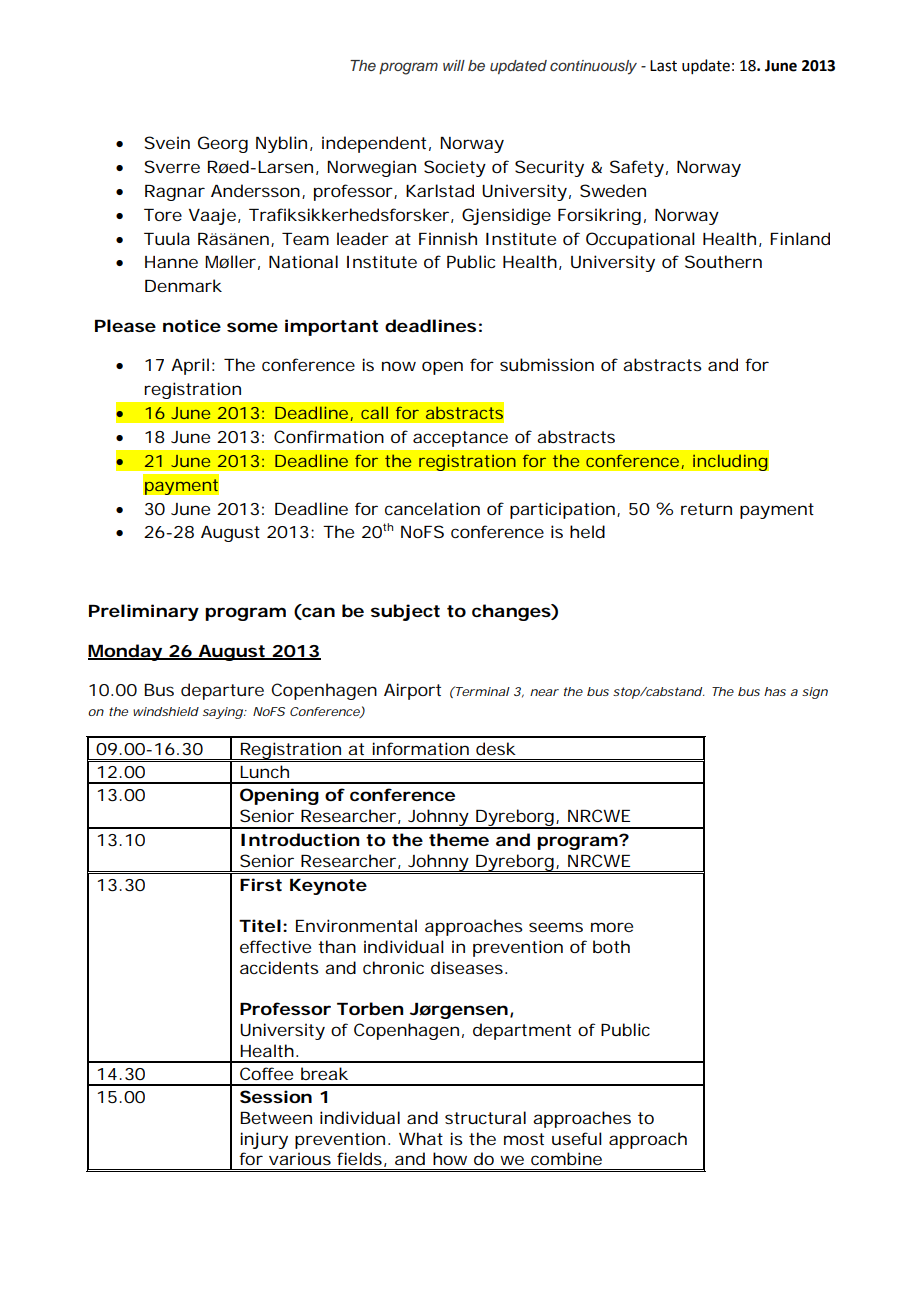 The width and height of the screenshot is (924, 1308). What do you see at coordinates (190, 366) in the screenshot?
I see `April` at bounding box center [190, 366].
